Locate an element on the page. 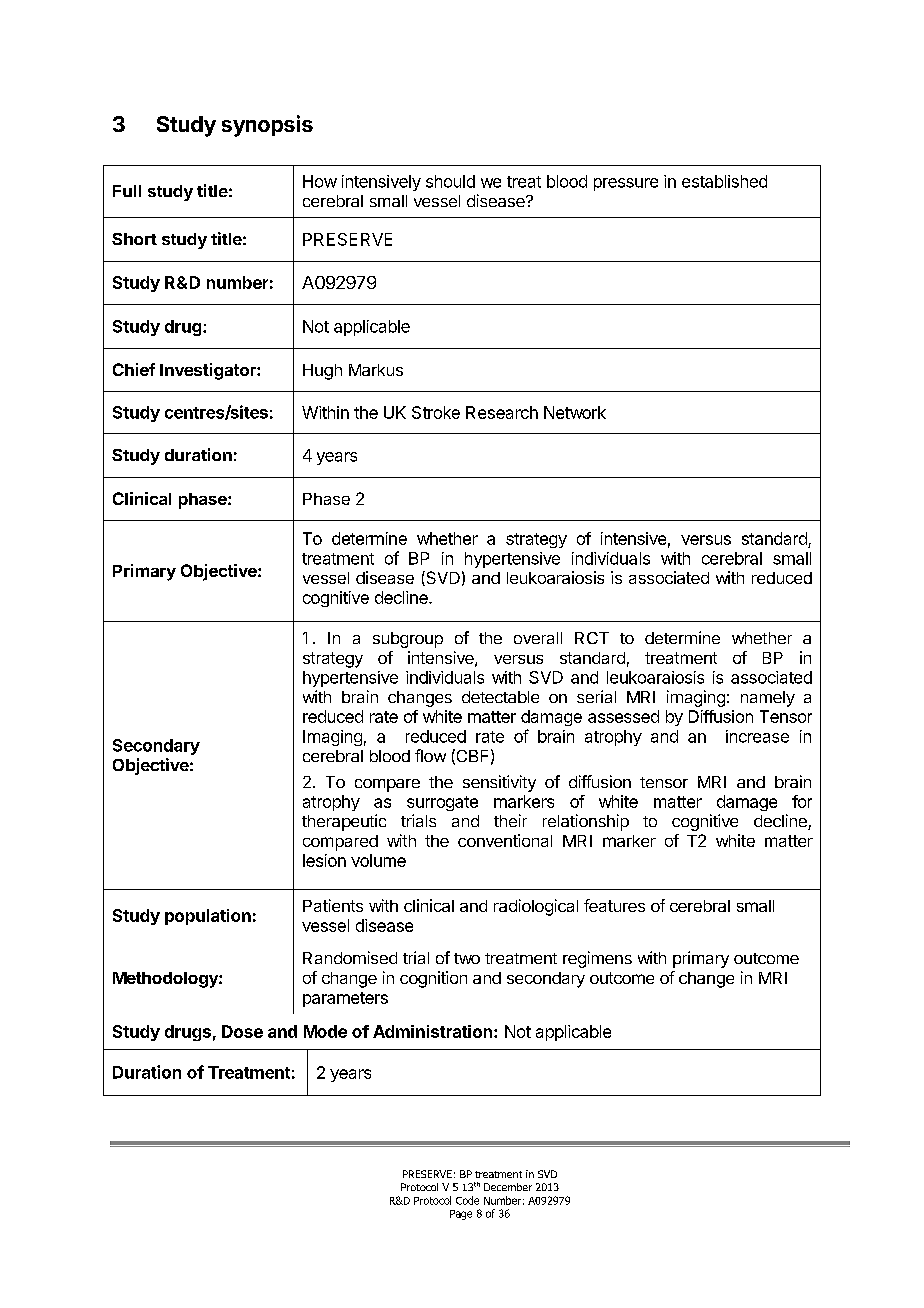  Code is located at coordinates (467, 1200).
